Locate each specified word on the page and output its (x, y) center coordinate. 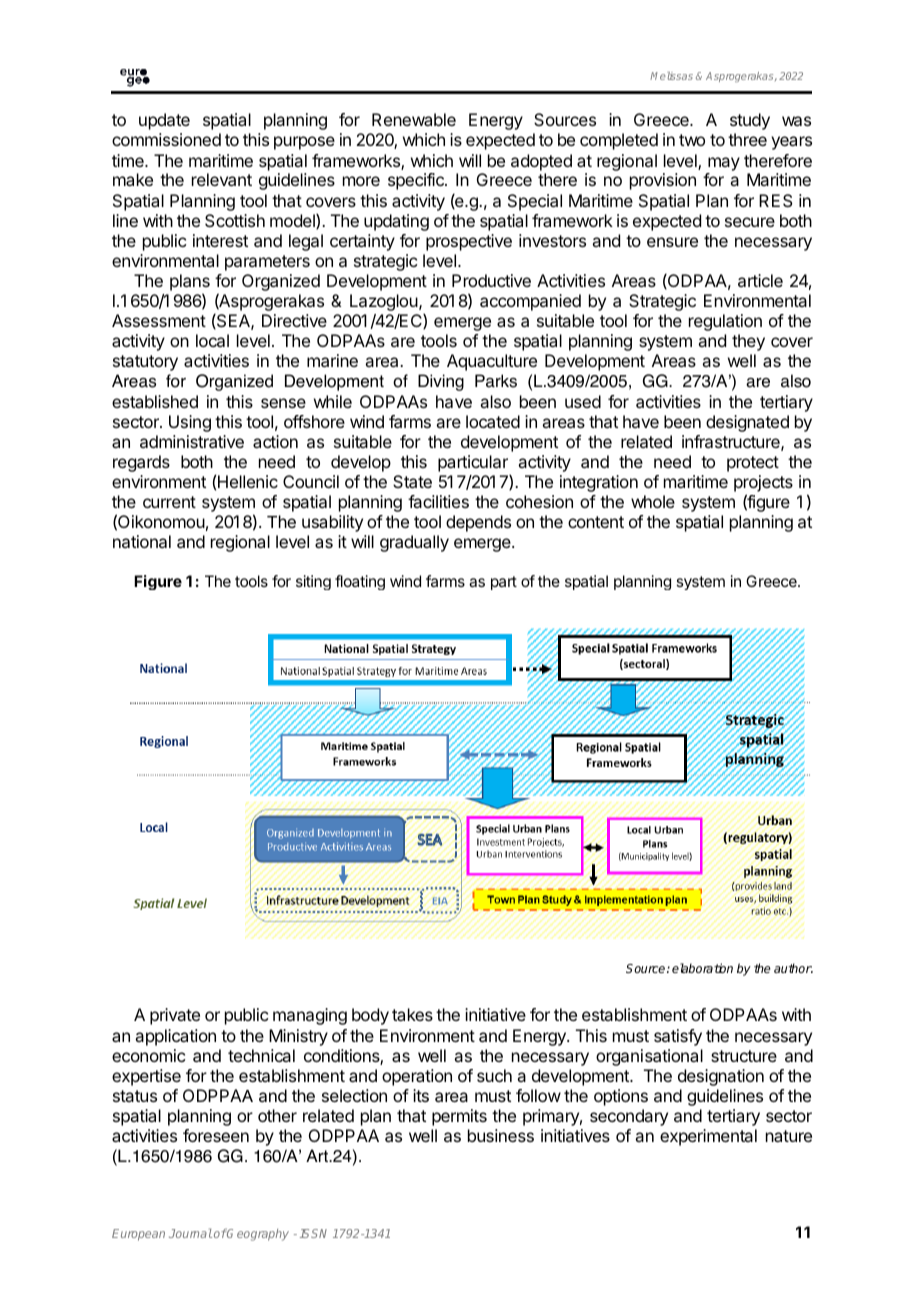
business (501, 1135)
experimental (708, 1137)
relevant (222, 179)
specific (417, 181)
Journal (190, 1233)
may (724, 164)
